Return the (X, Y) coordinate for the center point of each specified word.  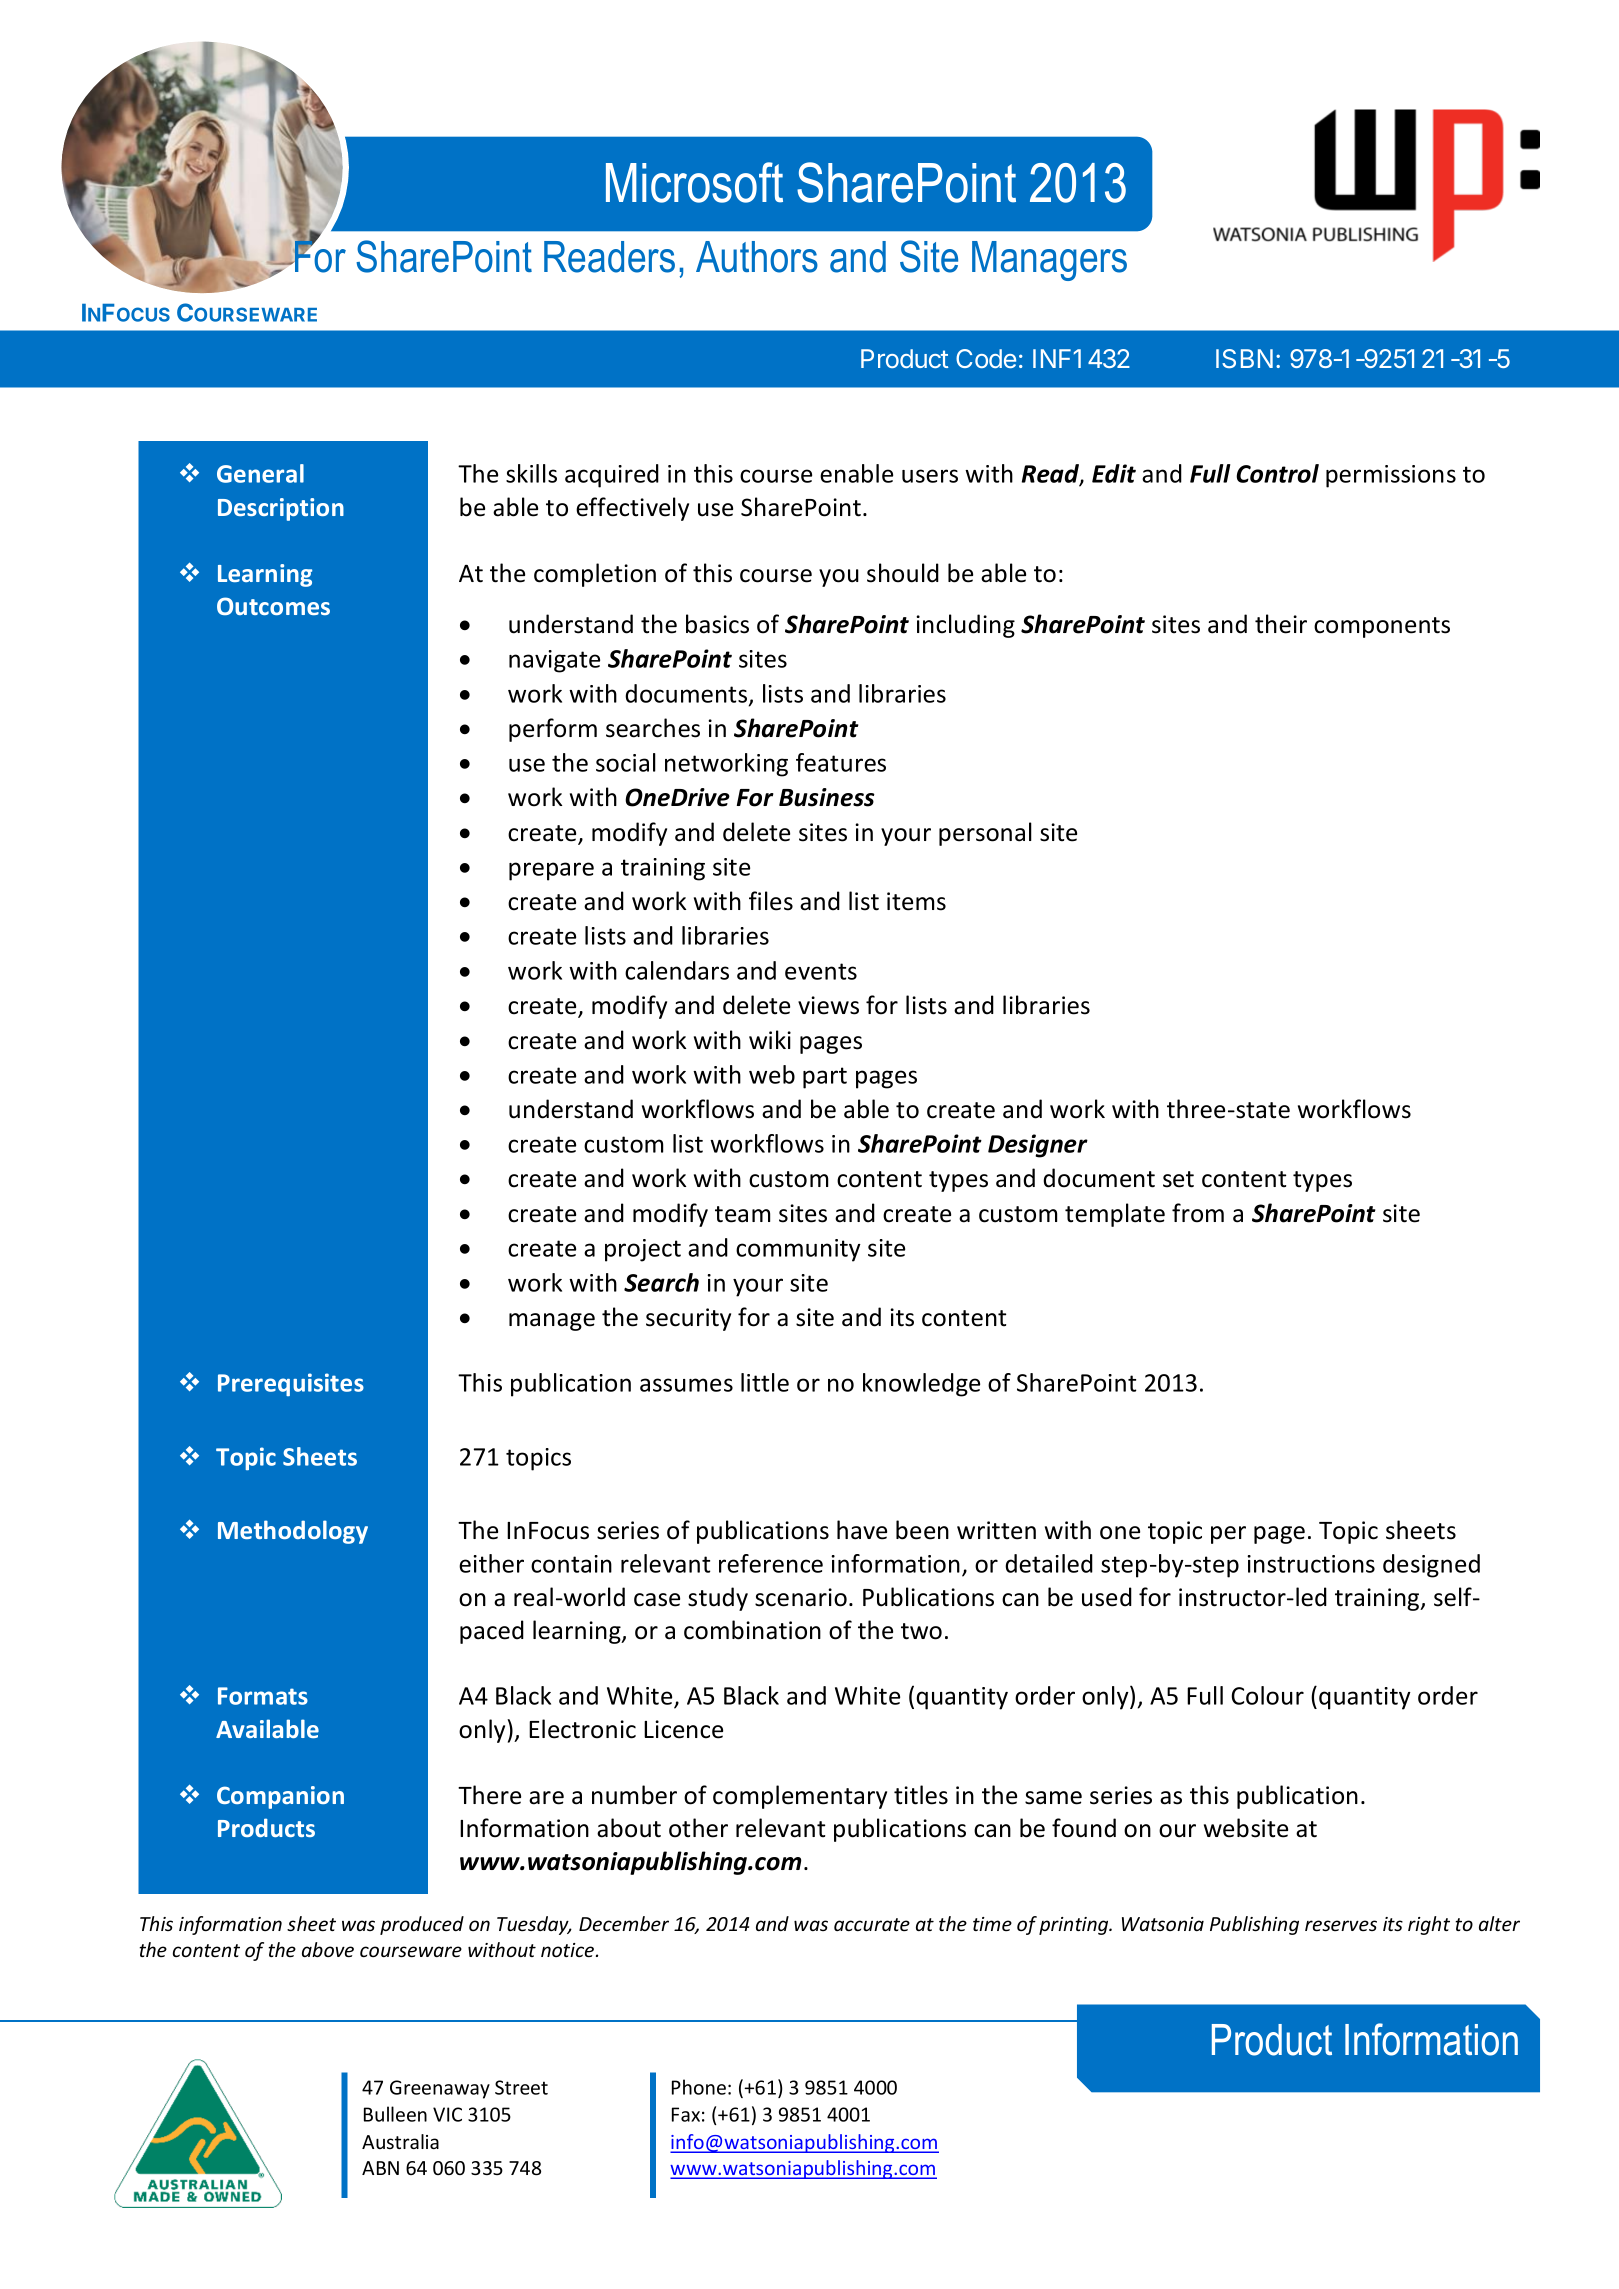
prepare (551, 871)
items (916, 901)
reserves (1341, 1925)
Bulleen (395, 2114)
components (1382, 627)
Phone (699, 2087)
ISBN (1244, 358)
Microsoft (694, 182)
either (491, 1563)
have (862, 1530)
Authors (757, 257)
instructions (1311, 1564)
